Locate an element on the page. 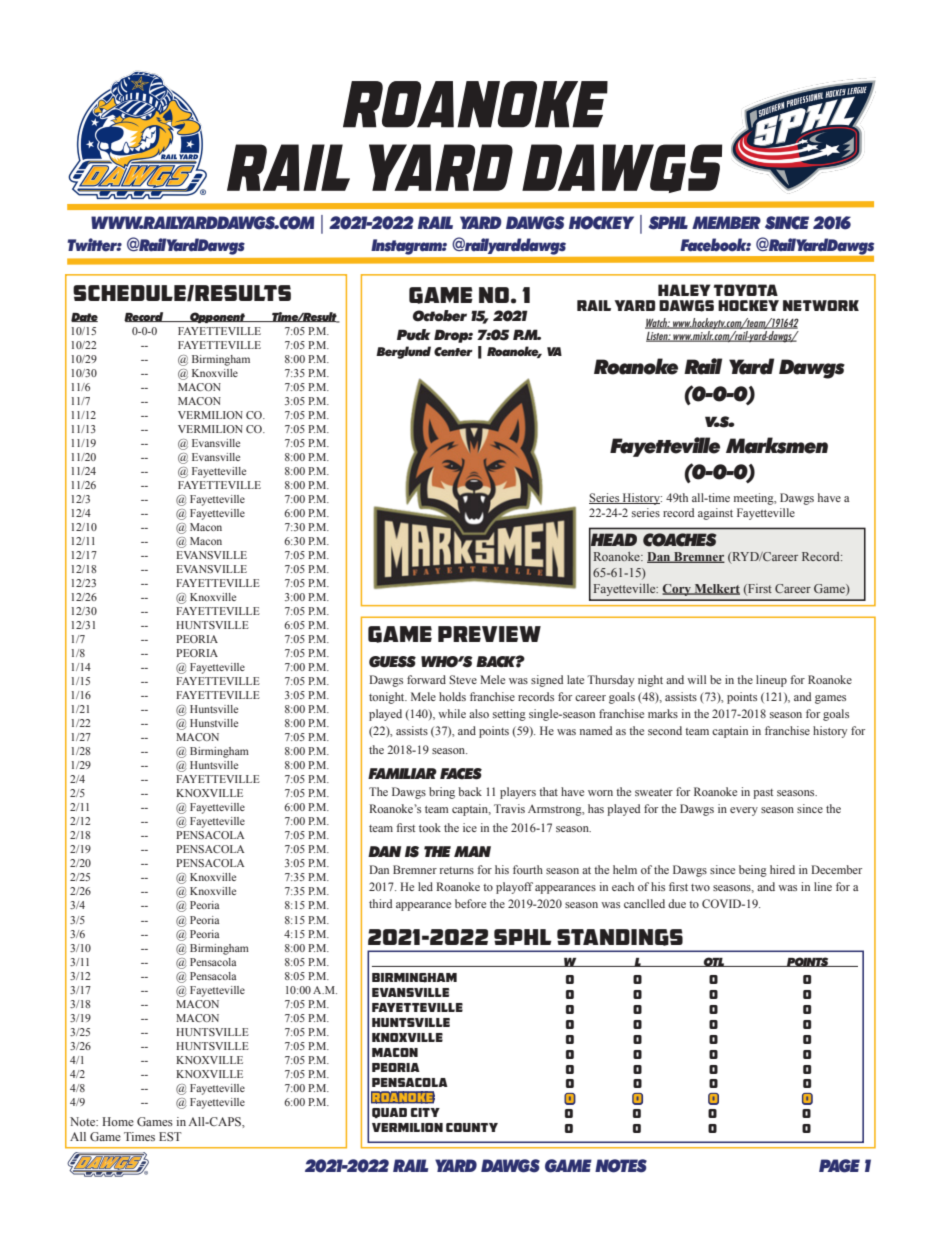 The image size is (952, 1233). PAGE is located at coordinates (839, 1166).
